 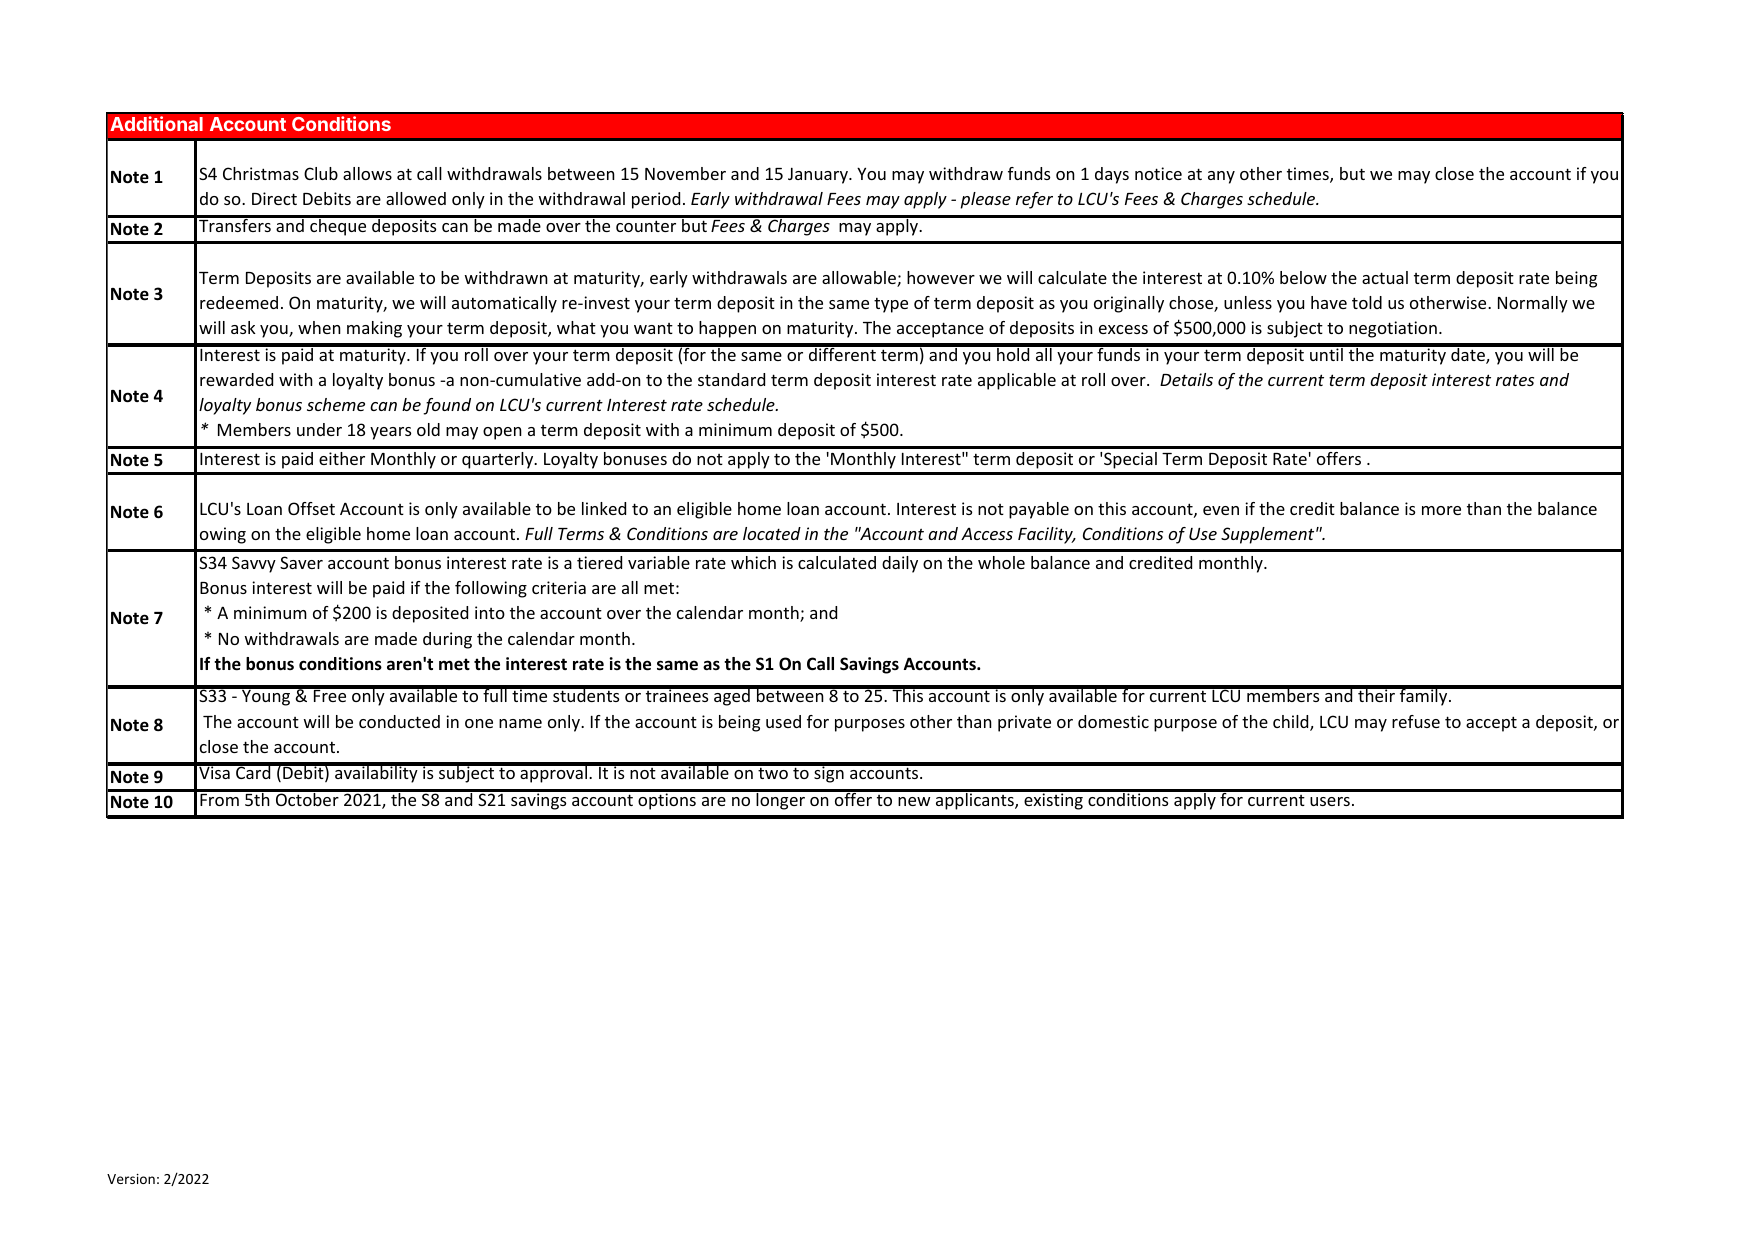 What do you see at coordinates (1221, 177) in the screenshot?
I see `any` at bounding box center [1221, 177].
